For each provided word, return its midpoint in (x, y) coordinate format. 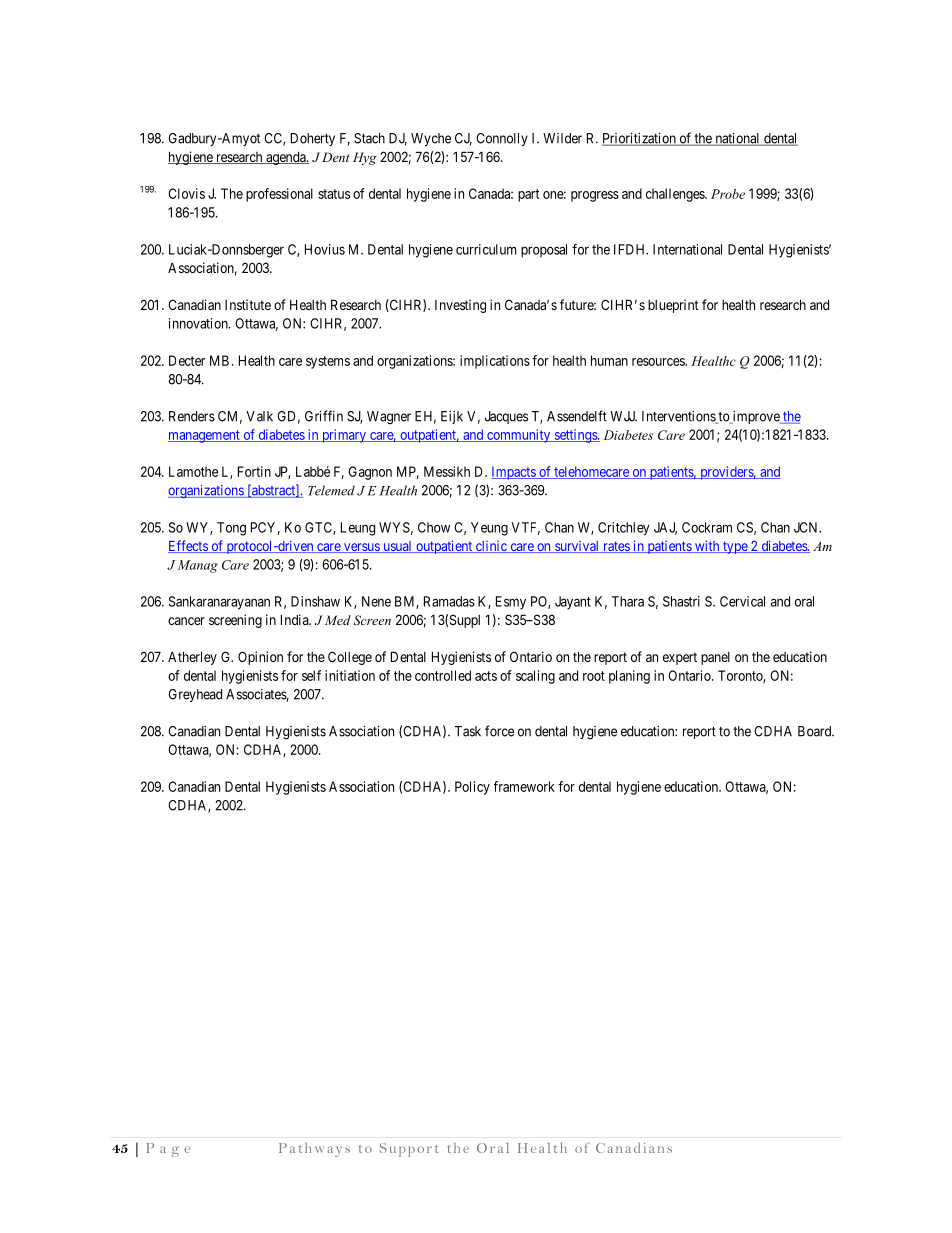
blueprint (673, 306)
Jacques (506, 417)
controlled (443, 675)
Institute (248, 304)
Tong (231, 529)
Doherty (313, 139)
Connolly (502, 139)
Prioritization (640, 139)
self (311, 675)
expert (680, 658)
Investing (460, 306)
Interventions (679, 417)
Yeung (489, 529)
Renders (192, 416)
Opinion (260, 658)
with (707, 546)
